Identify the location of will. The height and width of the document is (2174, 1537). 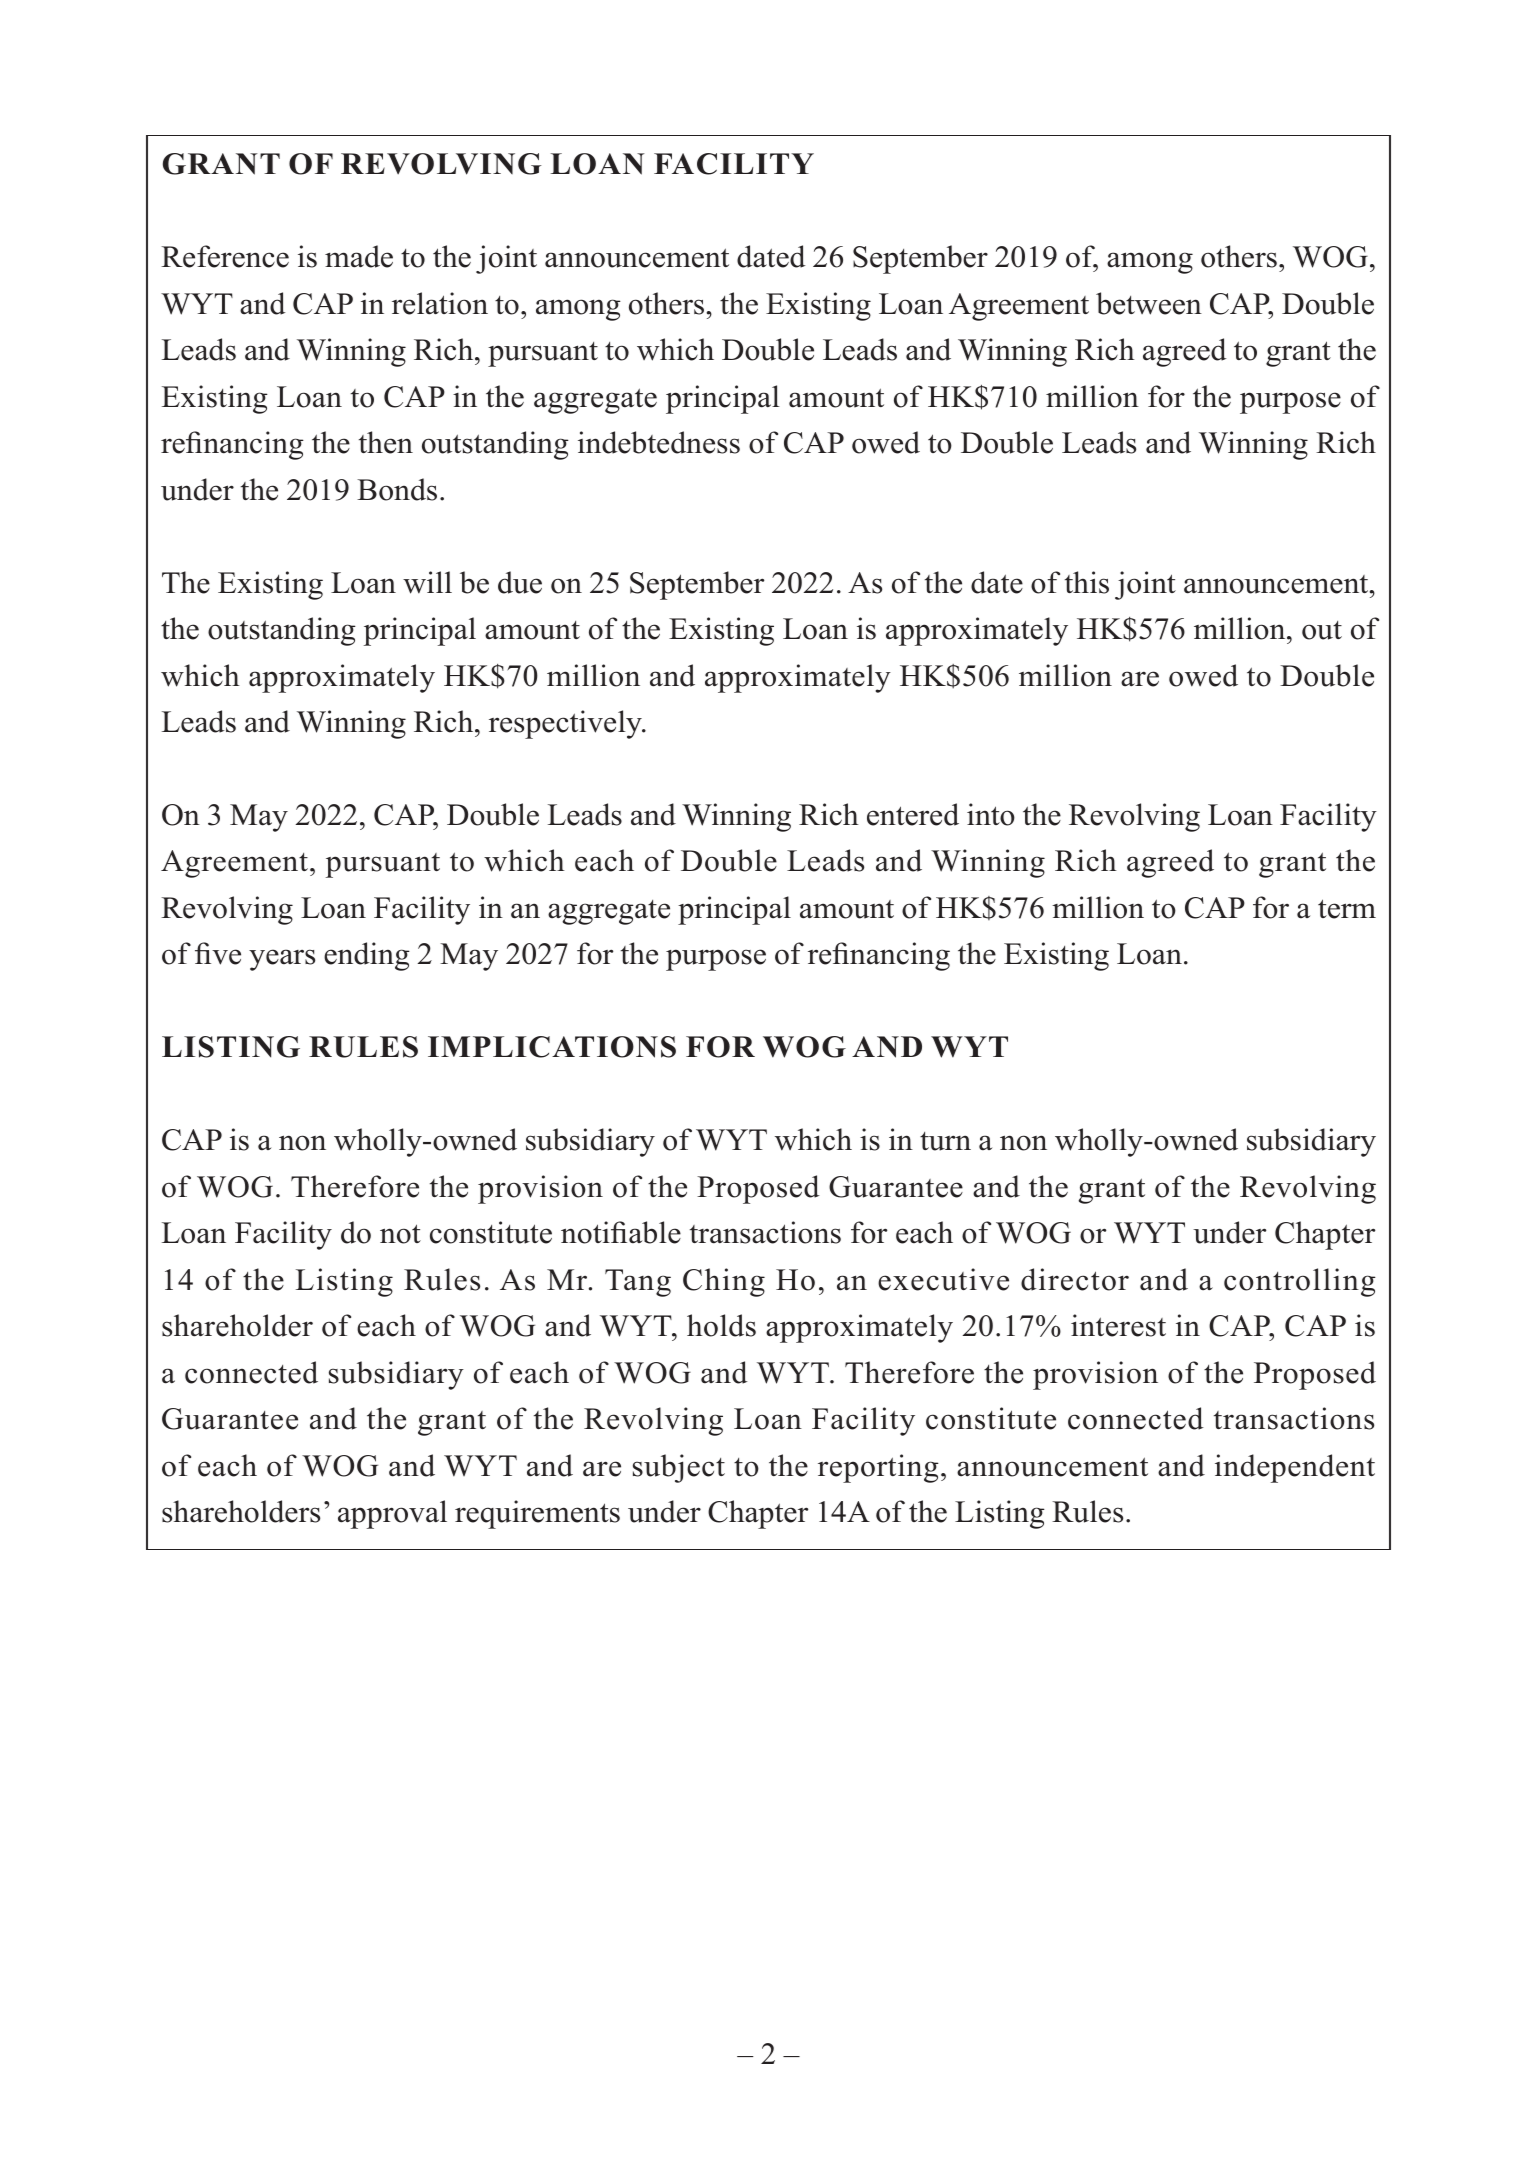
(427, 582).
